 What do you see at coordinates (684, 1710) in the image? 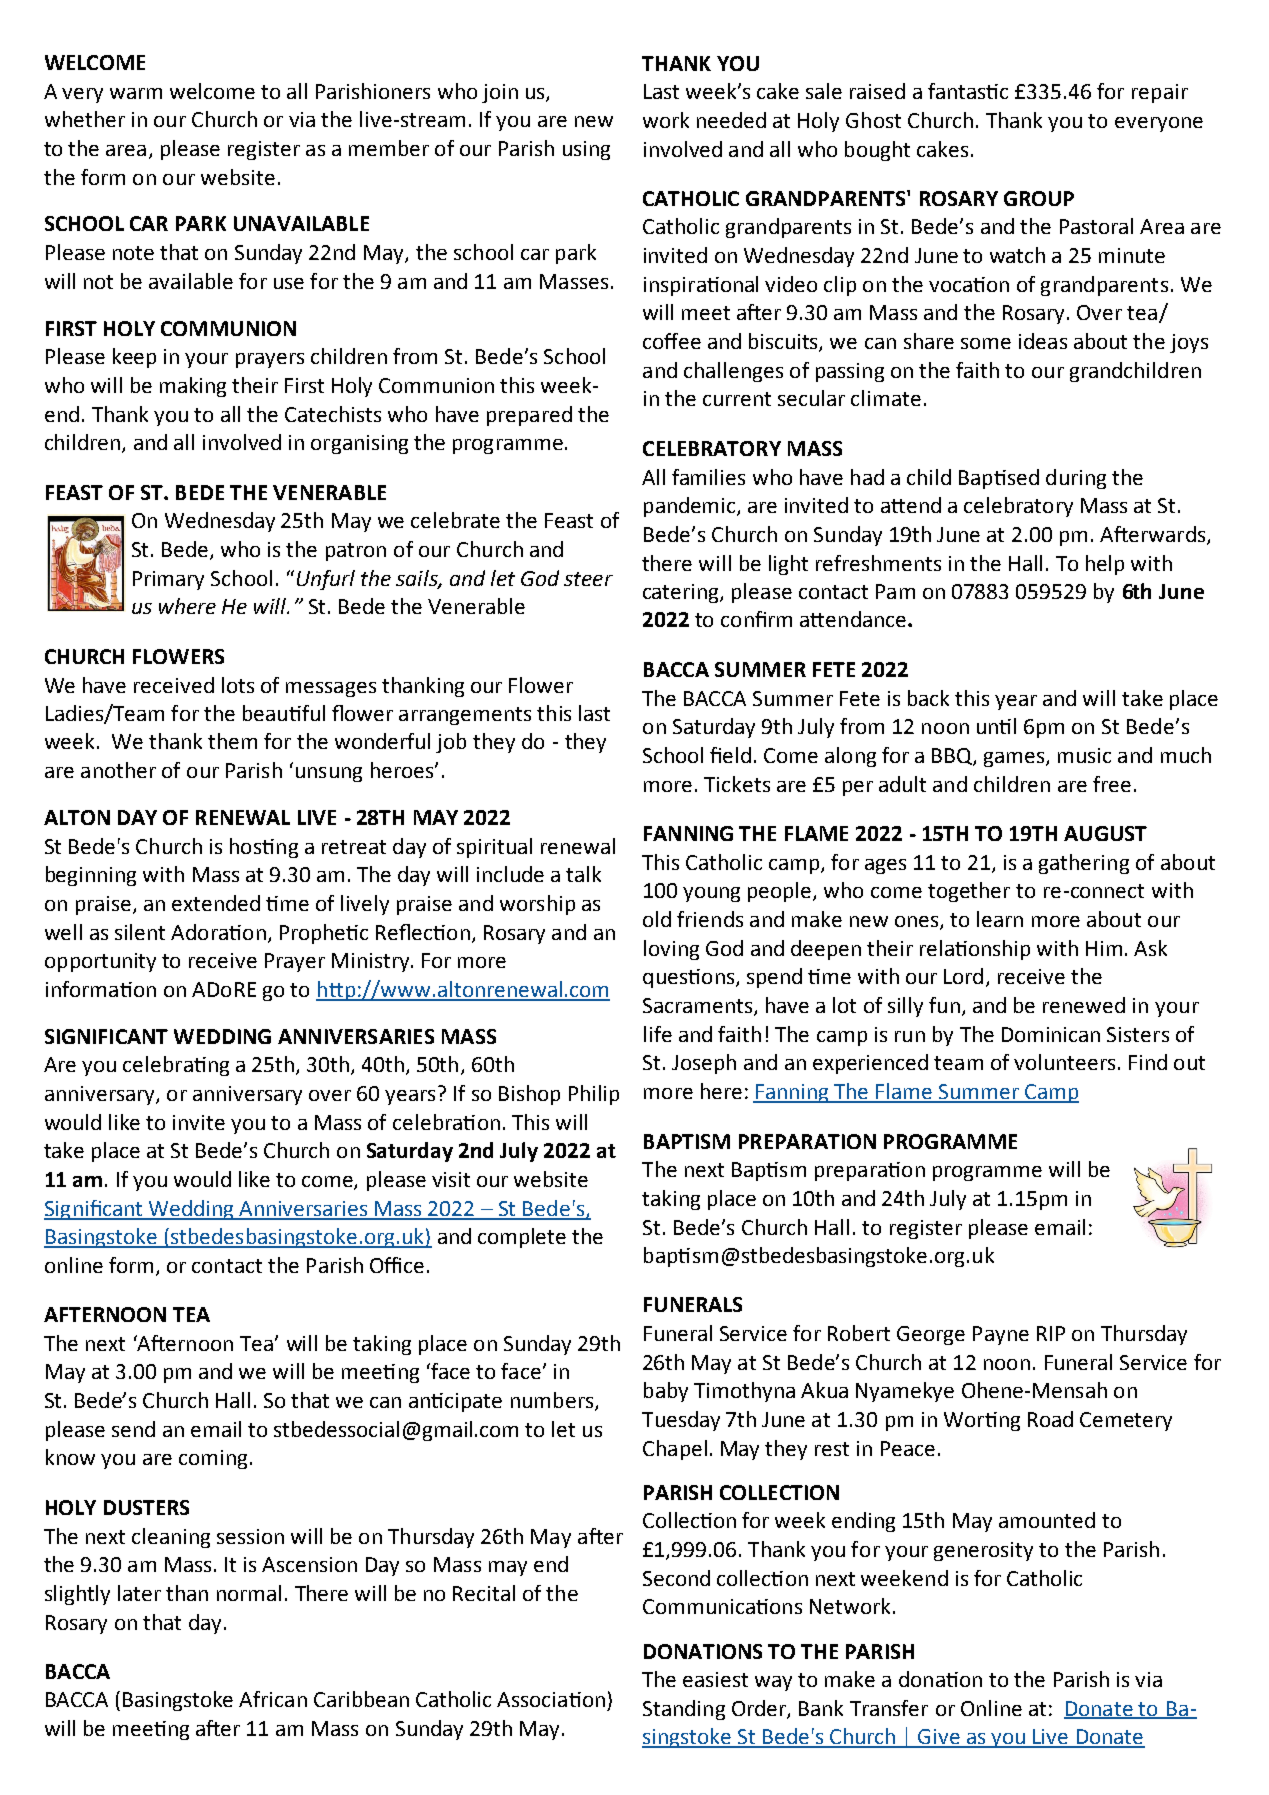
I see `Standing` at bounding box center [684, 1710].
